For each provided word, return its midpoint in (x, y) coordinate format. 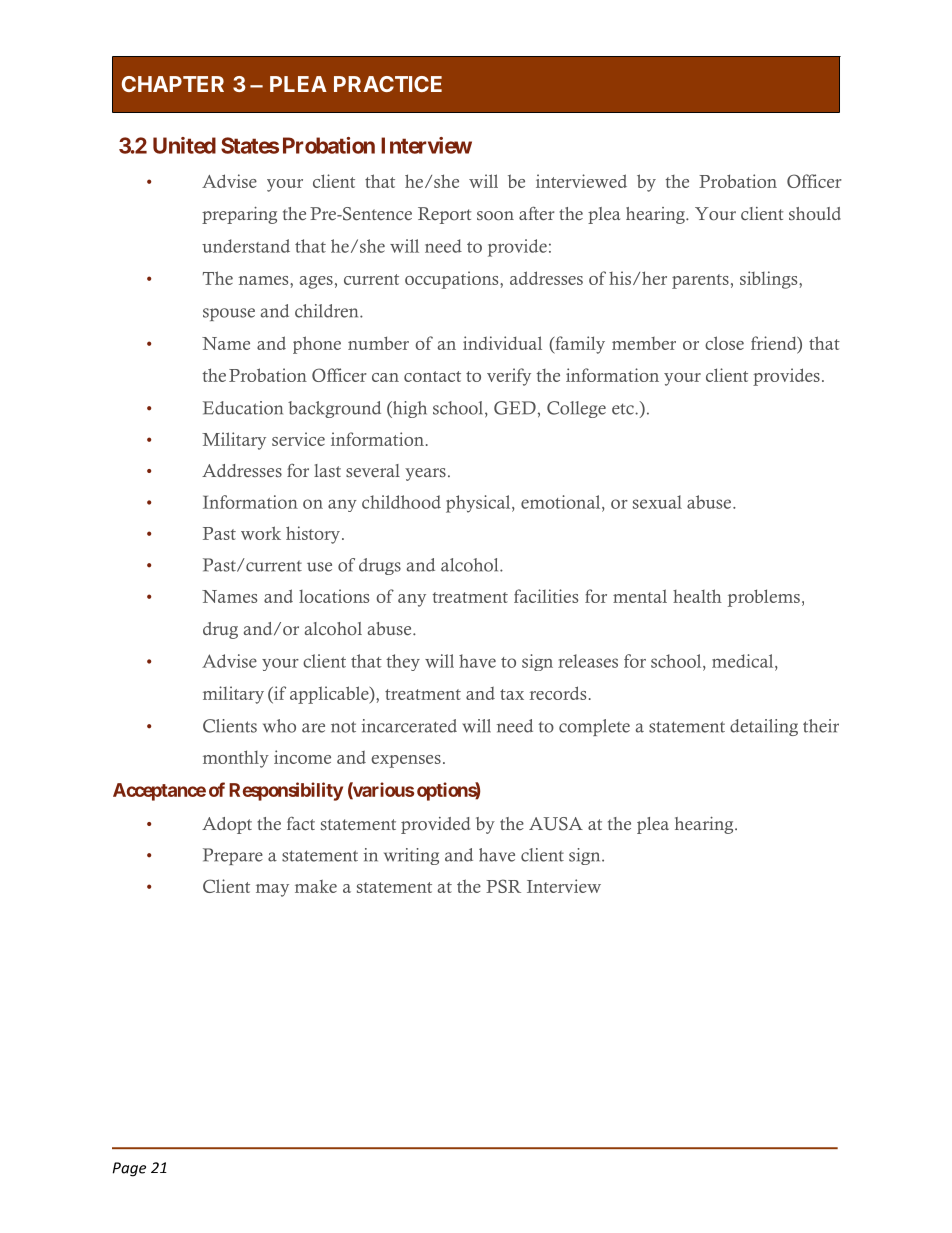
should (815, 214)
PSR (503, 886)
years (425, 474)
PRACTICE (388, 84)
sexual (657, 502)
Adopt (227, 825)
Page (129, 1169)
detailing (764, 727)
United (184, 145)
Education (243, 408)
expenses (406, 761)
